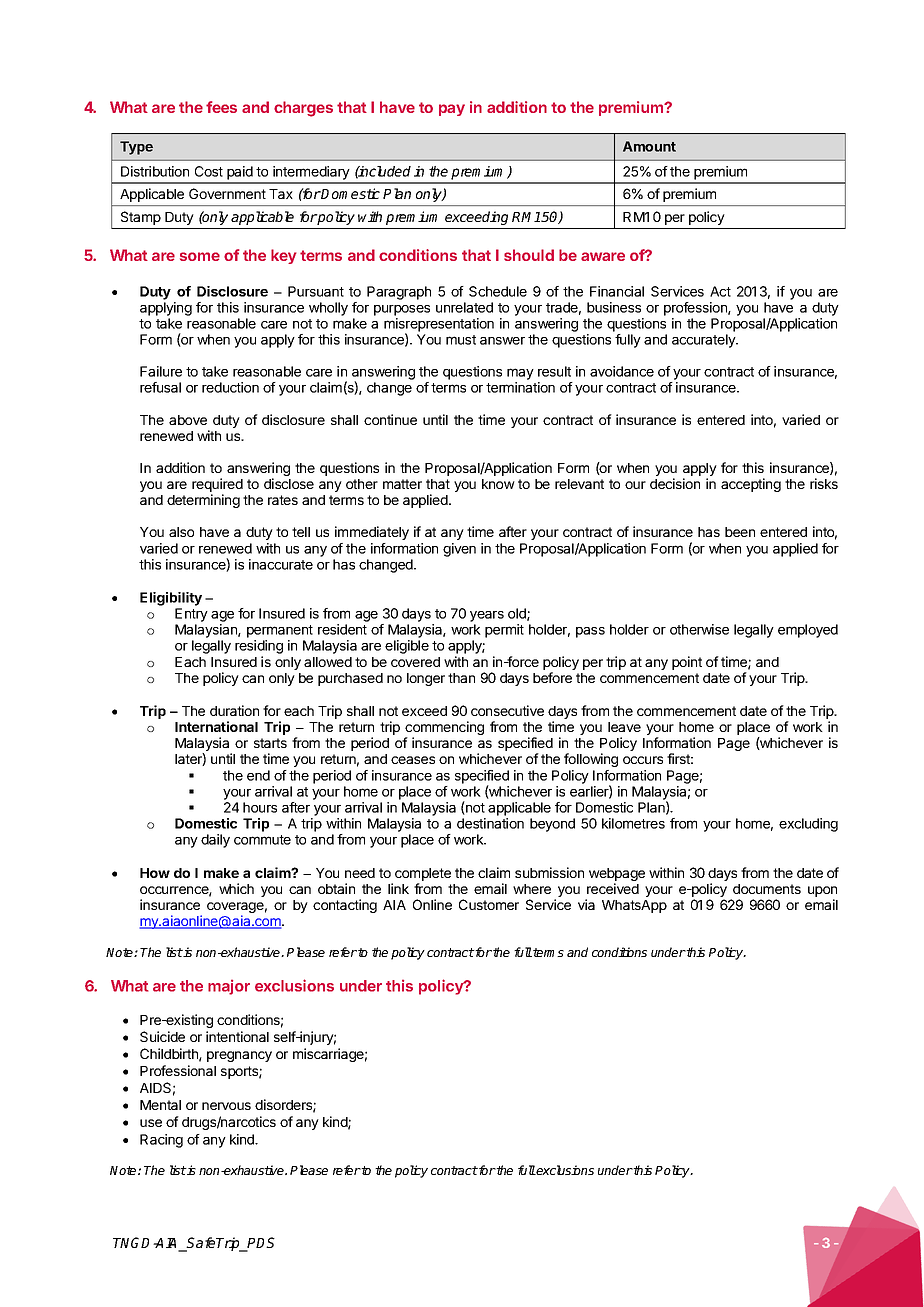 Image resolution: width=924 pixels, height=1307 pixels. I want to click on documents, so click(767, 889).
